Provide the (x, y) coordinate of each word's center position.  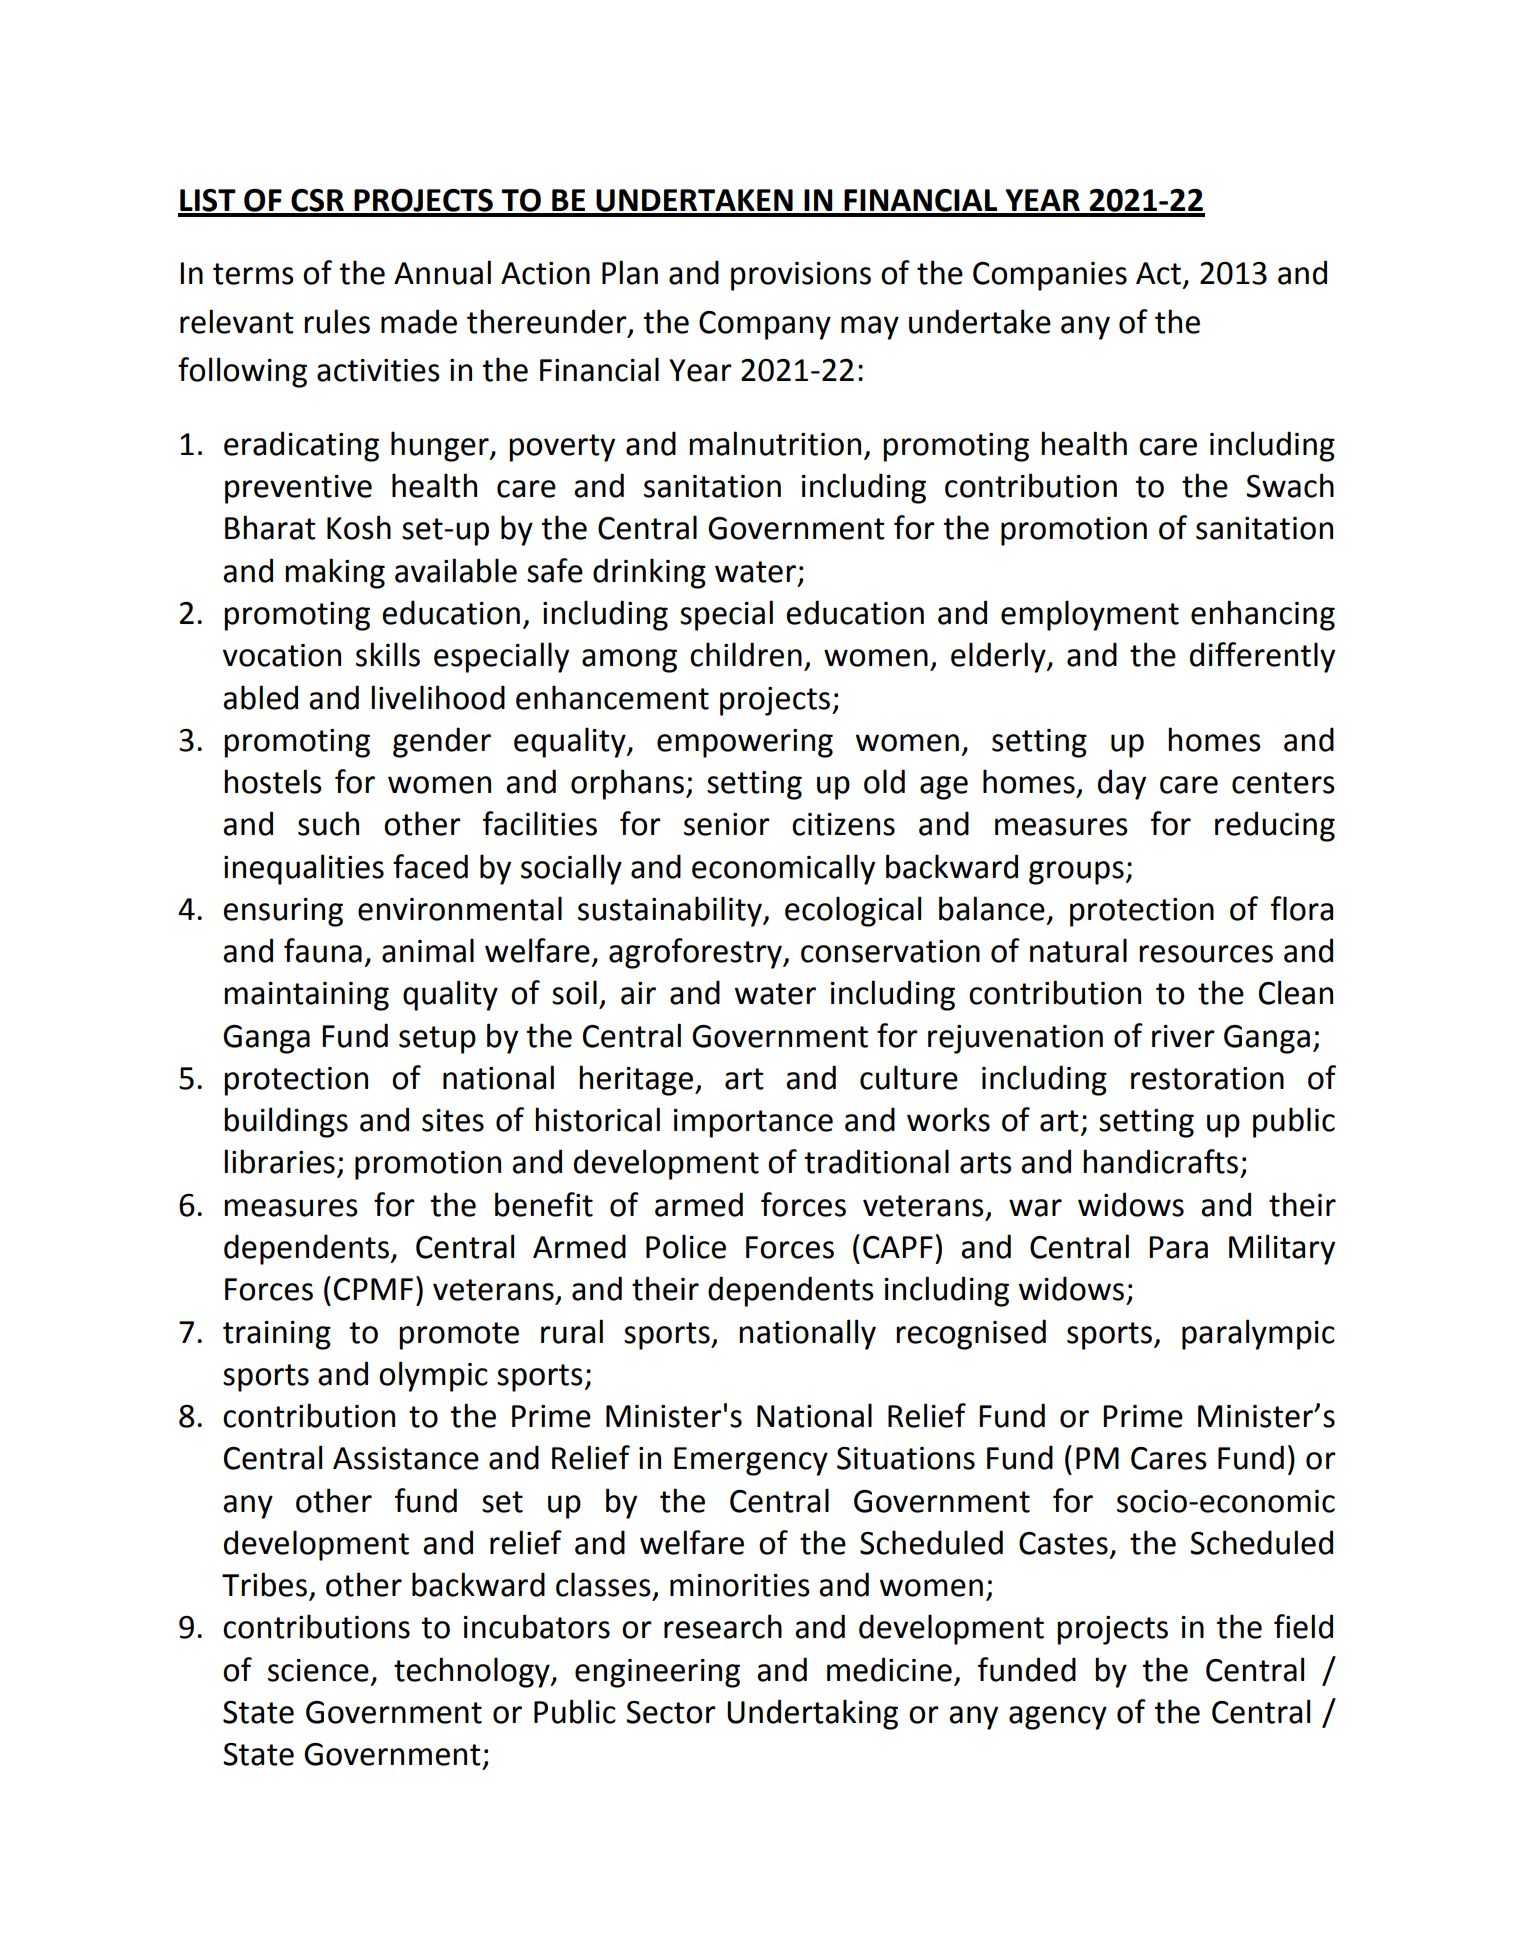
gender (442, 742)
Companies (1050, 276)
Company (765, 325)
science (318, 1670)
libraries (279, 1161)
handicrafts (1160, 1161)
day (1122, 784)
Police (686, 1246)
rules (337, 321)
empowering (745, 743)
